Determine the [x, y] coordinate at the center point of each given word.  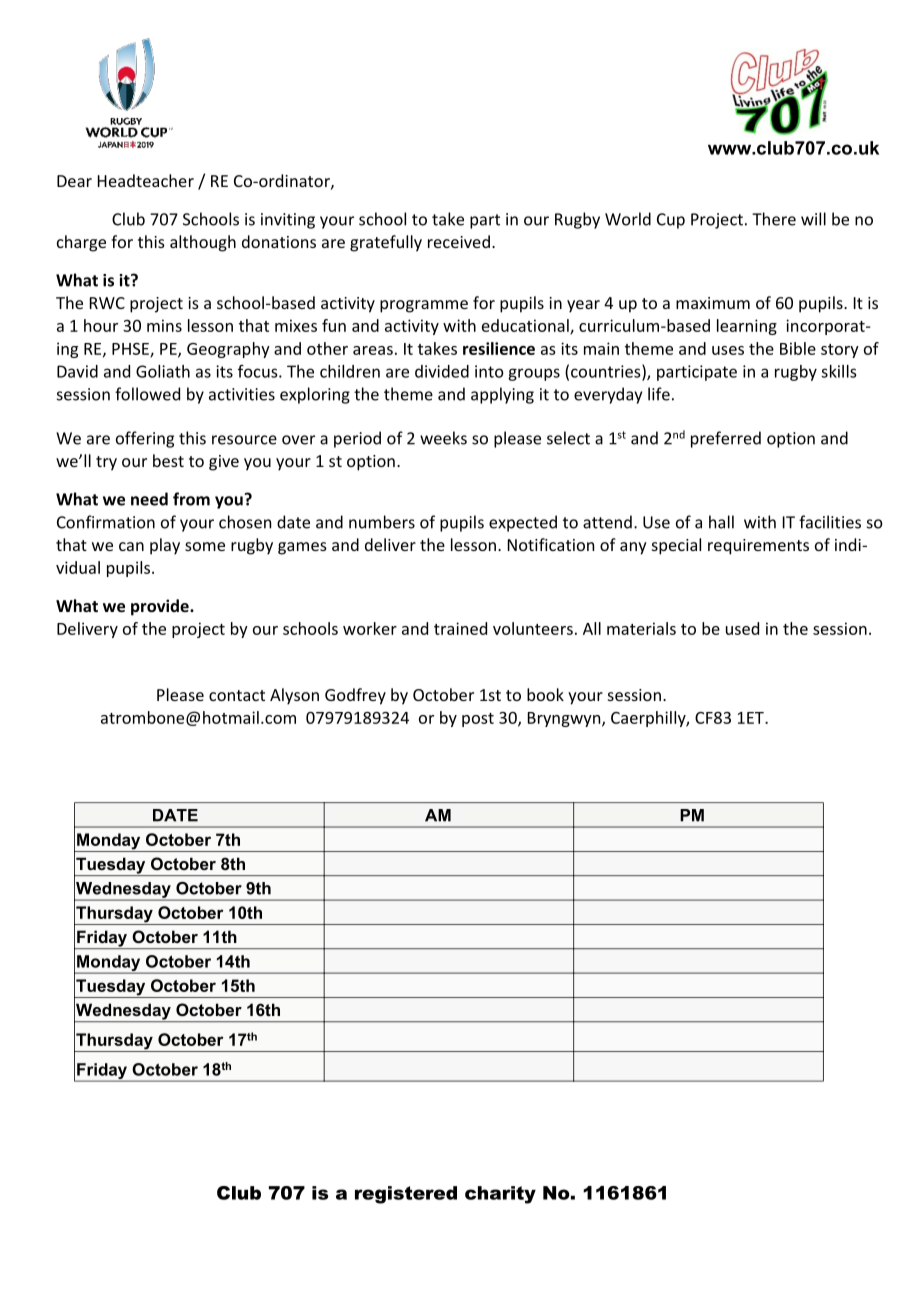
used [742, 628]
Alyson [294, 696]
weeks [443, 438]
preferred [726, 439]
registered [406, 1195]
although [203, 243]
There [774, 219]
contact [237, 695]
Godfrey [355, 696]
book [545, 694]
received [459, 241]
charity [500, 1195]
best [168, 460]
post [478, 720]
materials [641, 628]
